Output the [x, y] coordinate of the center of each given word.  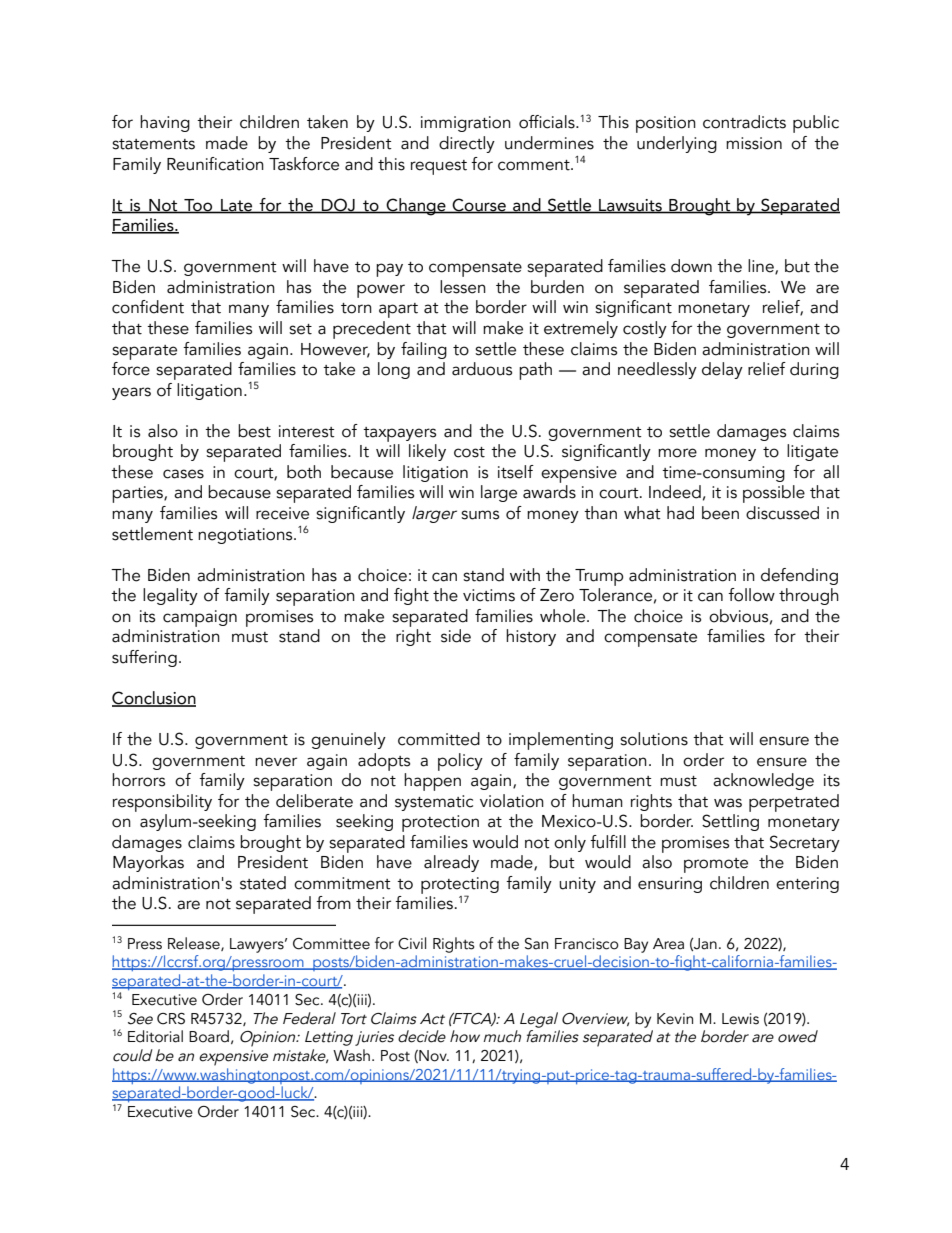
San [536, 944]
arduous [482, 369]
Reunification [215, 164]
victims [489, 595]
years [131, 393]
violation [512, 801]
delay [722, 370]
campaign [200, 618]
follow [751, 595]
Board [209, 1036]
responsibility [162, 803]
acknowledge [763, 781]
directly [467, 144]
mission [754, 143]
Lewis [740, 1019]
